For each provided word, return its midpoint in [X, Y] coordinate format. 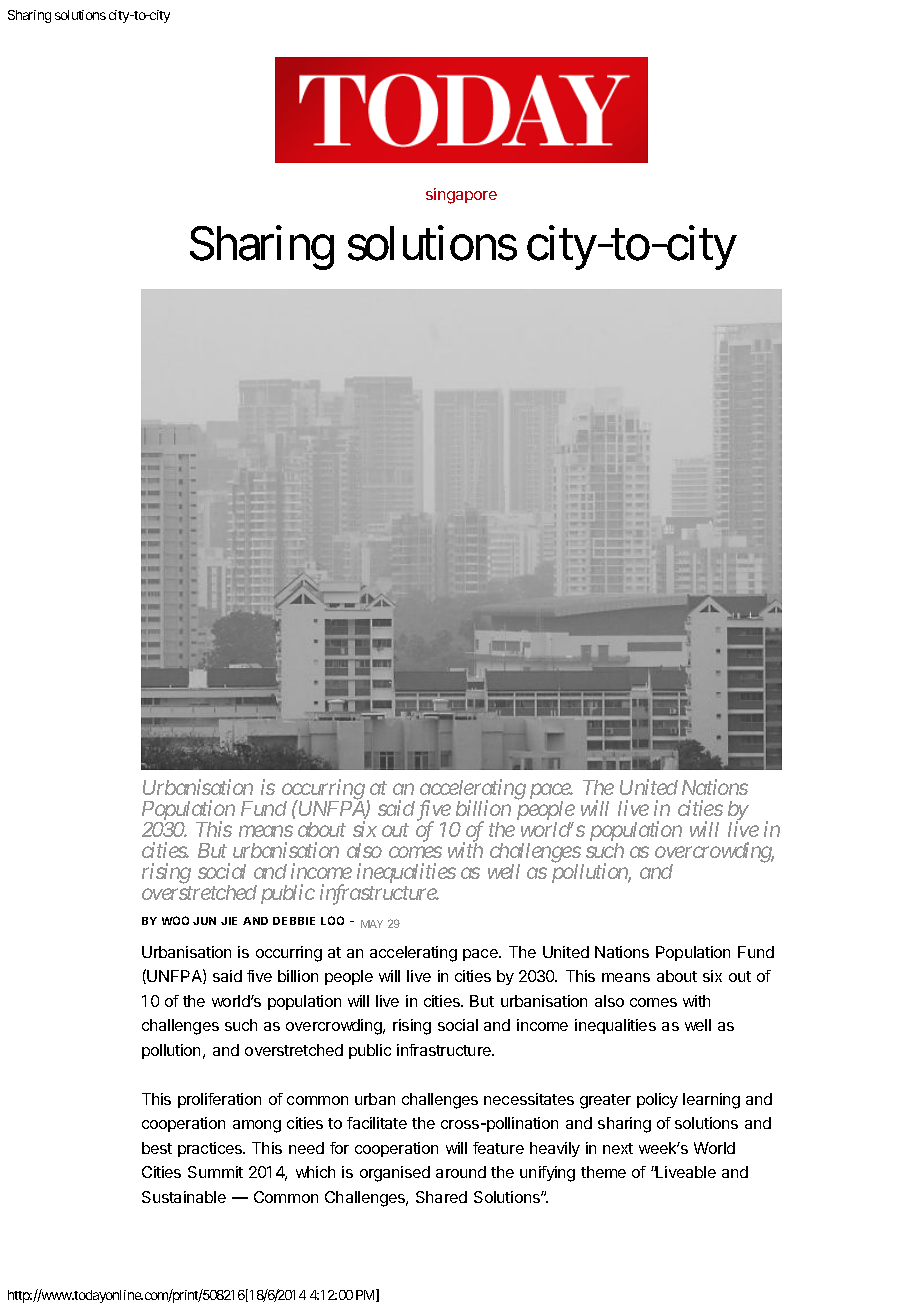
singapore [461, 196]
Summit [215, 1172]
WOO [175, 920]
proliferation [219, 1100]
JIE [229, 921]
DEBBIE [294, 921]
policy [657, 1100]
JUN [204, 921]
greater [605, 1101]
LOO [332, 920]
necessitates [529, 1099]
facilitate [377, 1123]
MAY [372, 924]
